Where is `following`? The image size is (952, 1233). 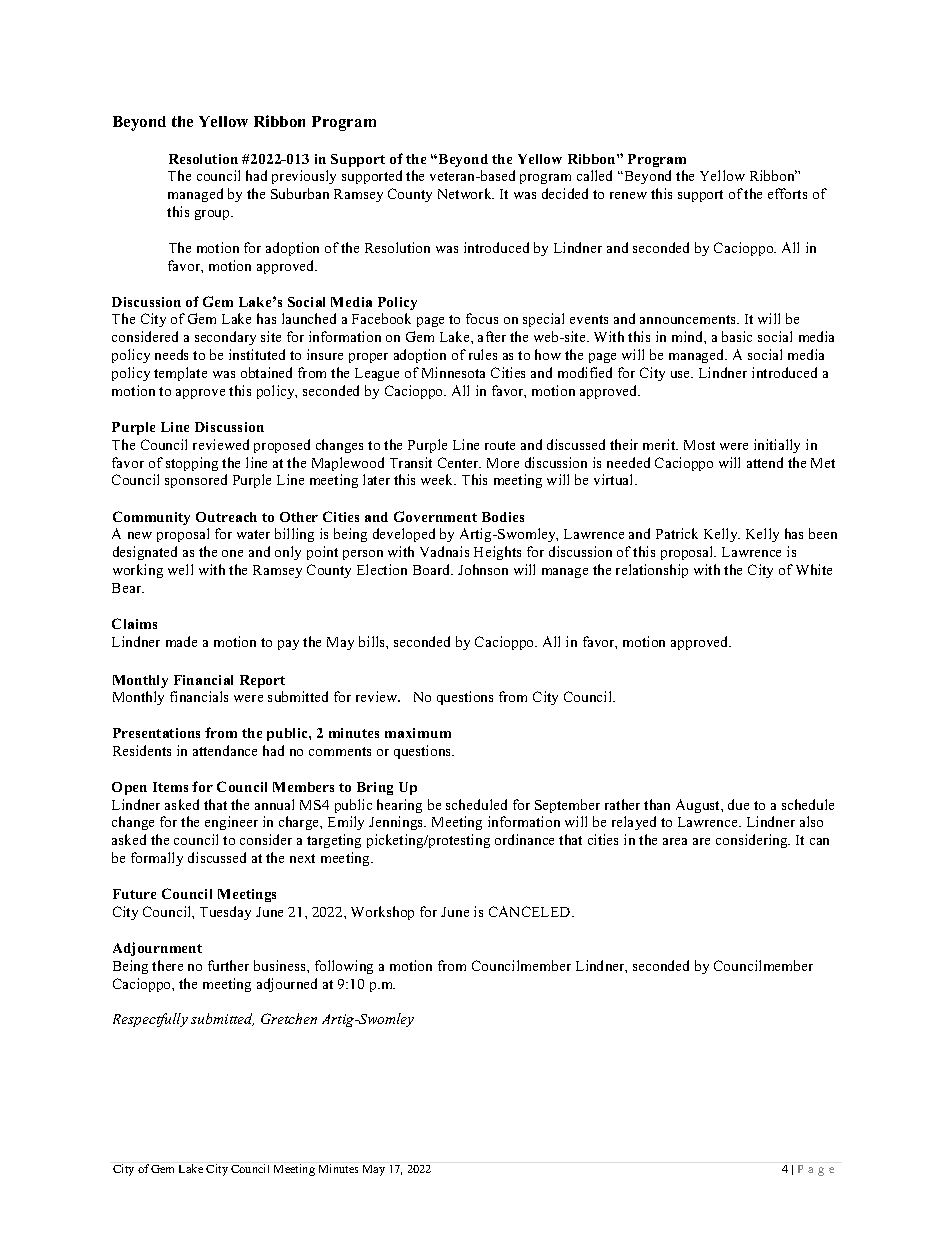 following is located at coordinates (344, 967).
